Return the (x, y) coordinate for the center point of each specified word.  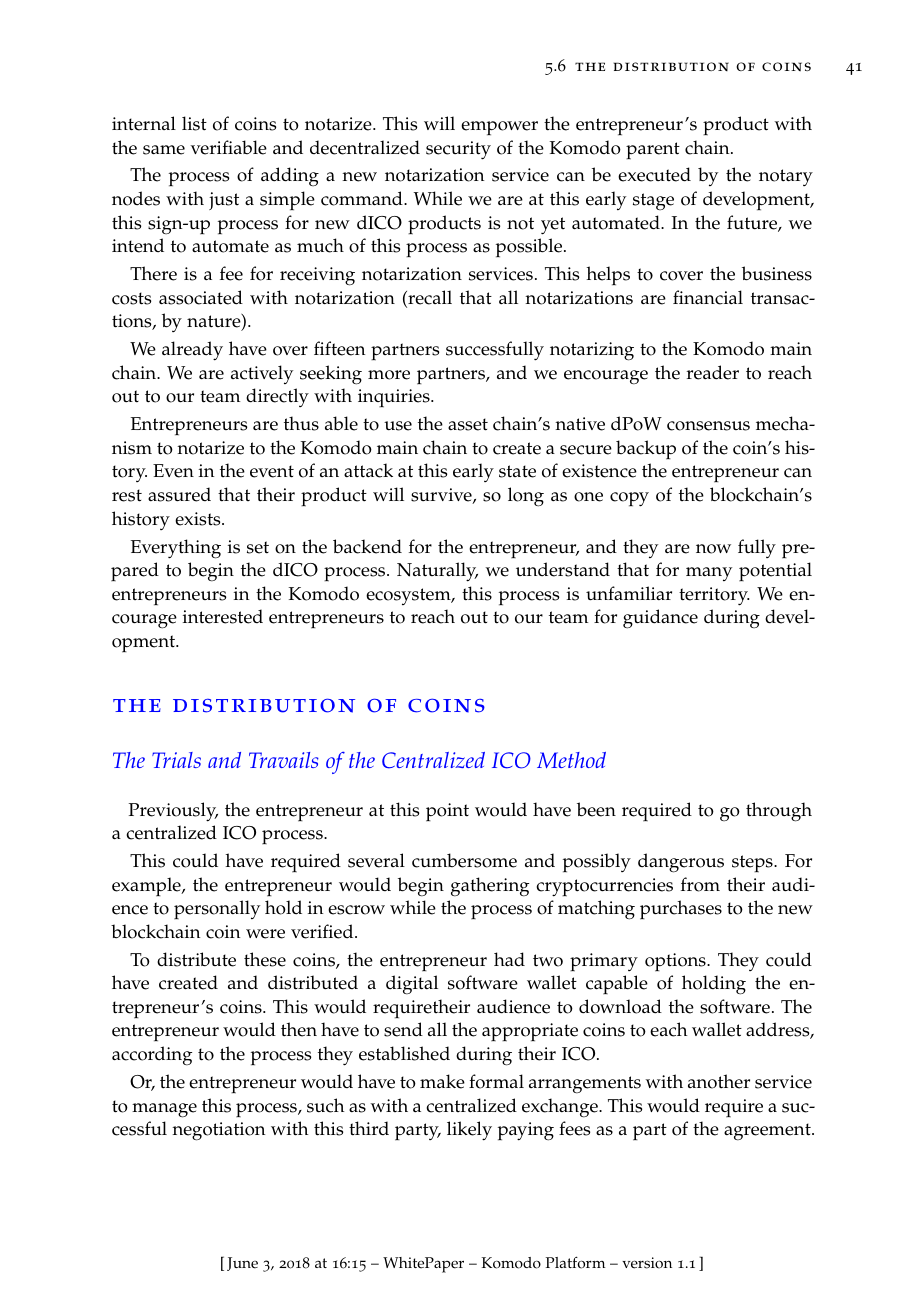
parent (653, 151)
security (458, 150)
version (647, 1263)
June (242, 1264)
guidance (660, 619)
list (194, 123)
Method (571, 760)
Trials (176, 760)
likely (469, 1131)
